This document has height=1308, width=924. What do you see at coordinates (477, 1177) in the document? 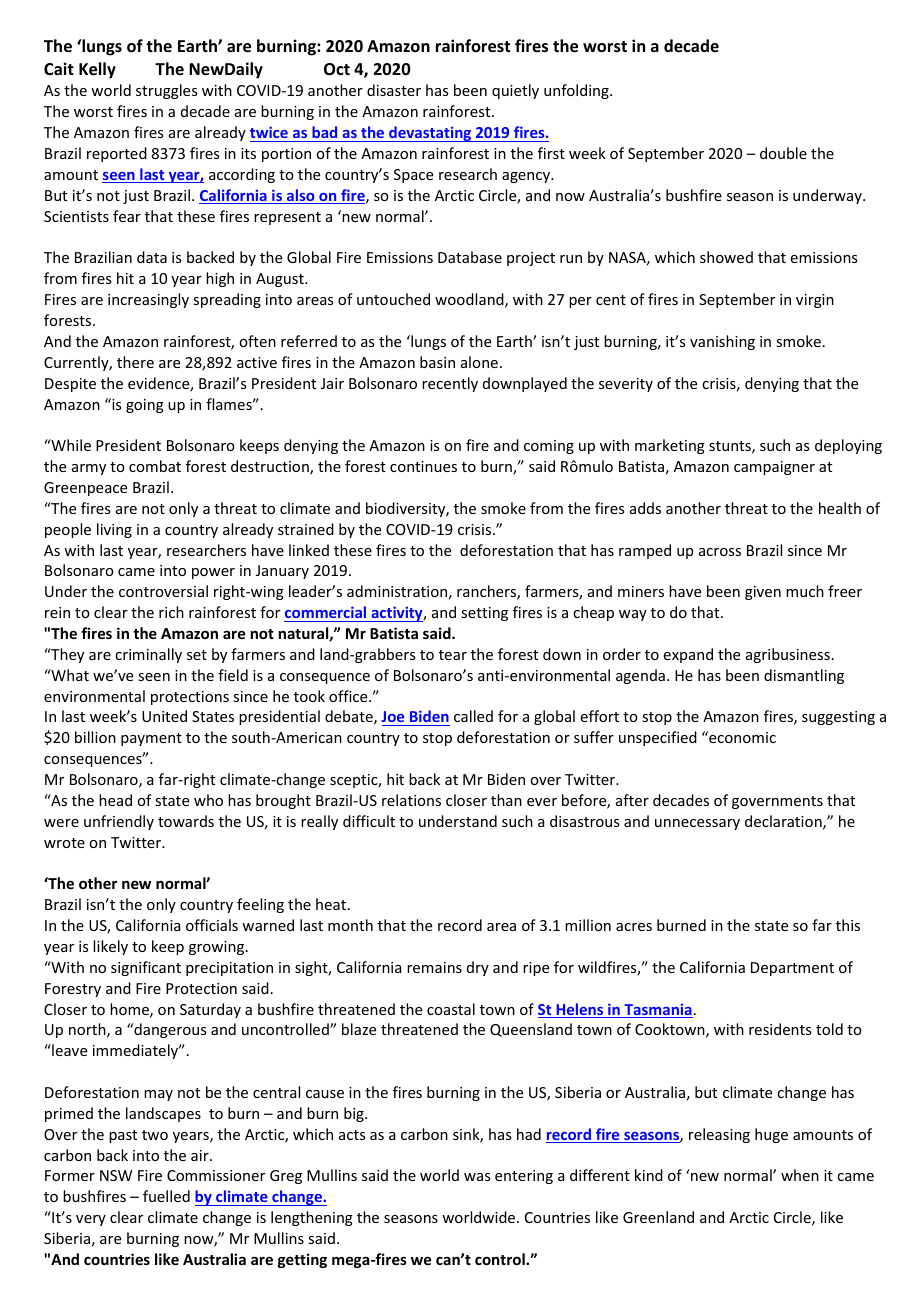
I see `was` at bounding box center [477, 1177].
